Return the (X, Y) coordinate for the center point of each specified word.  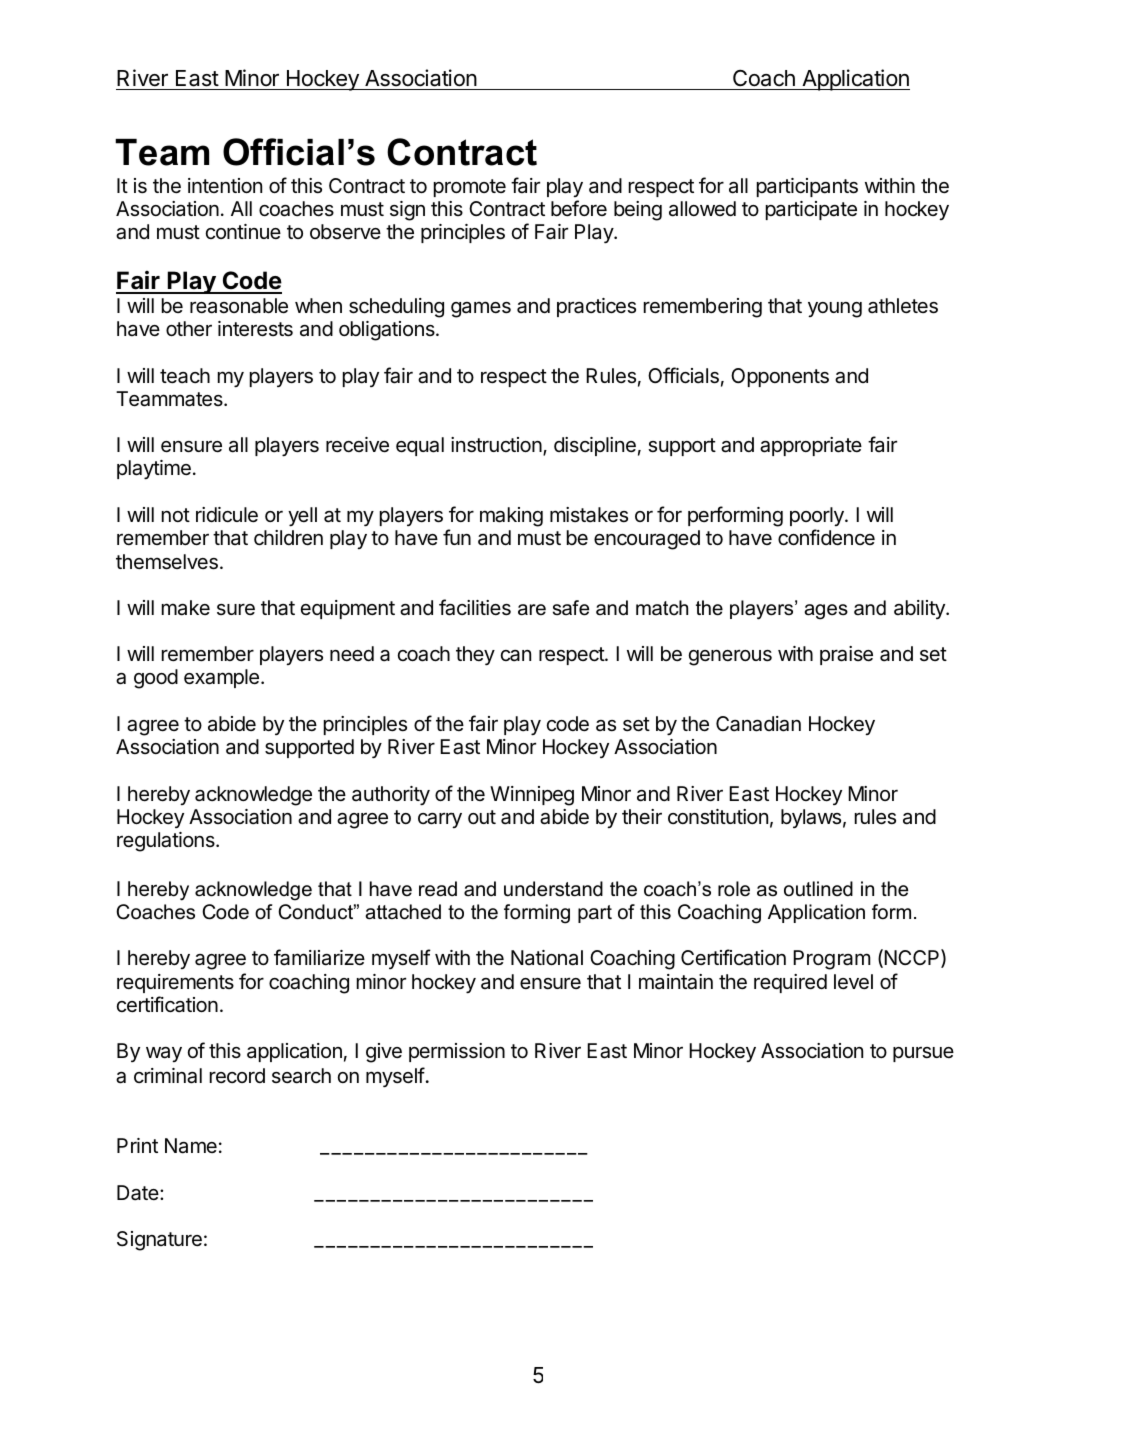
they (475, 655)
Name (191, 1146)
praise (846, 655)
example (221, 678)
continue (243, 231)
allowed (702, 209)
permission (457, 1052)
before (579, 208)
